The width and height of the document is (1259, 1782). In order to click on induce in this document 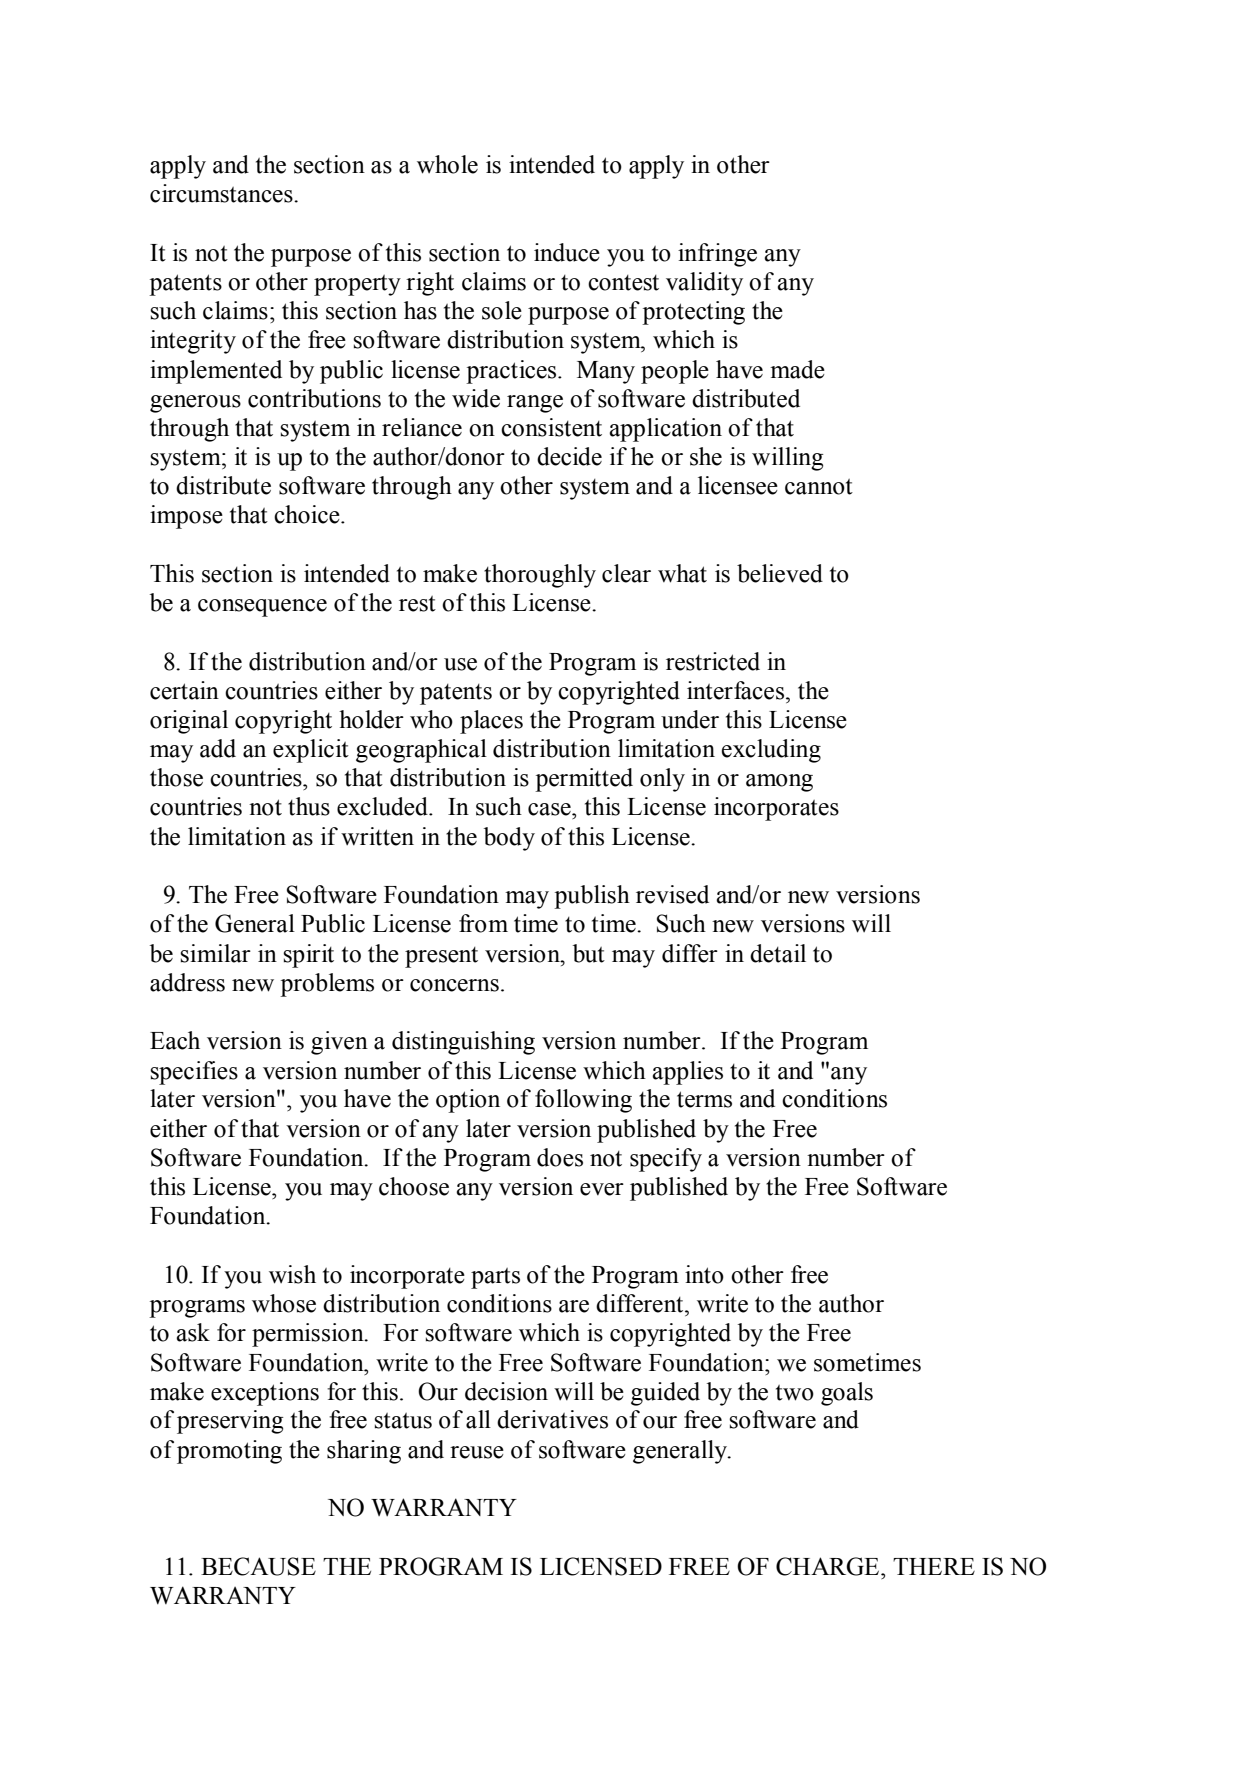, I will do `click(567, 252)`.
